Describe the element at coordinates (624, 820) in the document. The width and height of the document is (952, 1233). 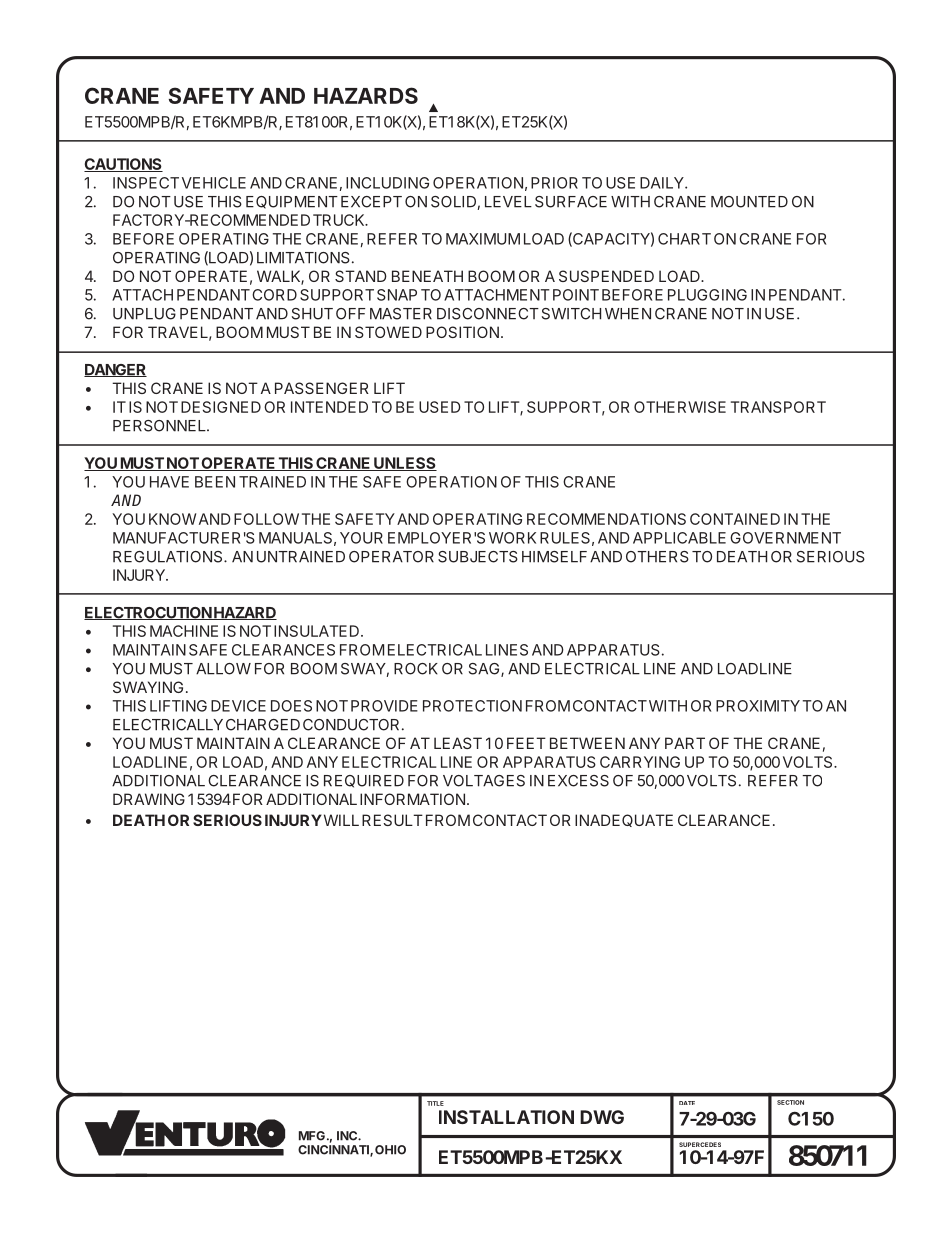
I see `INADEQUATE` at that location.
